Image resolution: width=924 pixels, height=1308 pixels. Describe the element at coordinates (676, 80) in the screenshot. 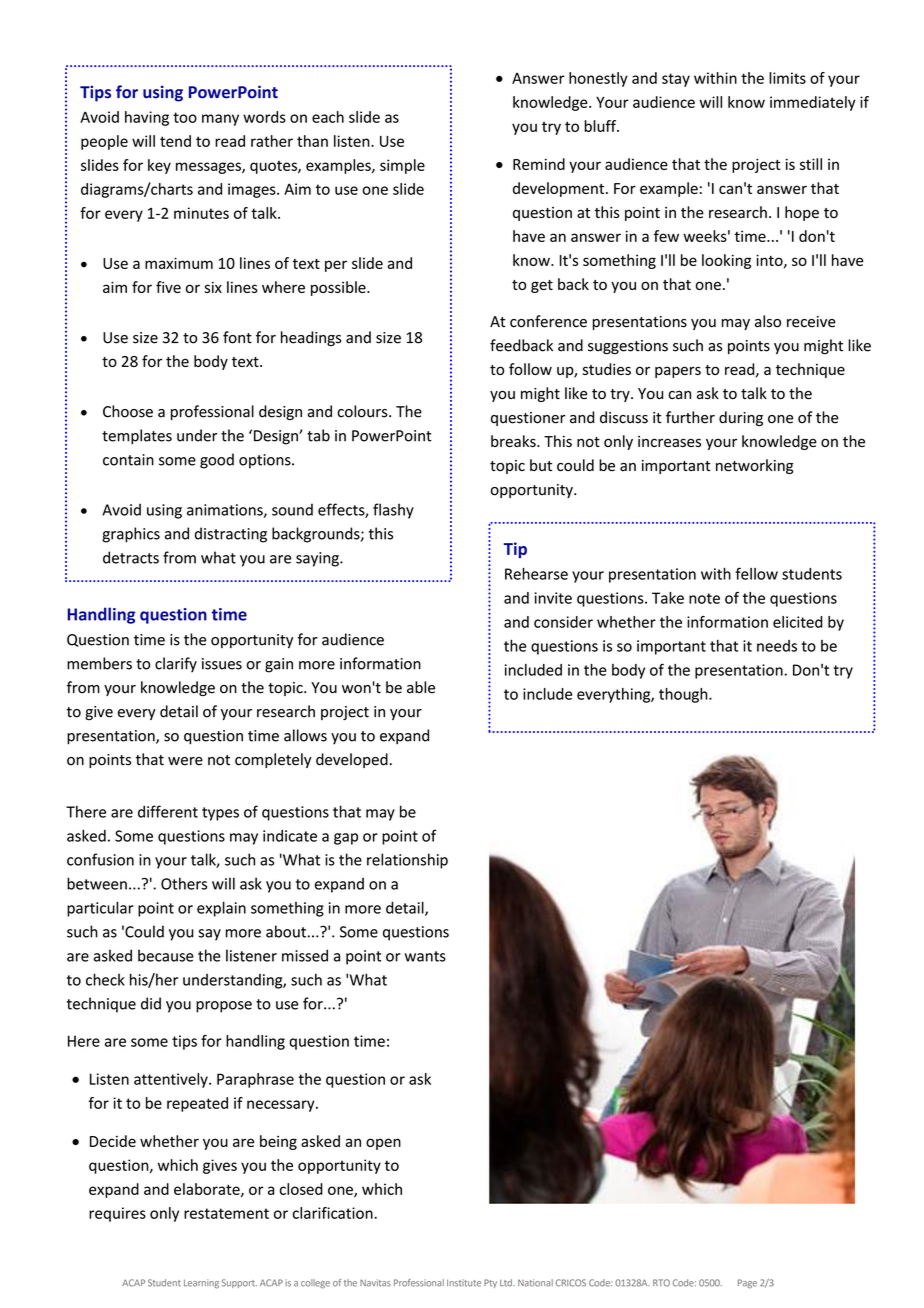

I see `stay` at that location.
